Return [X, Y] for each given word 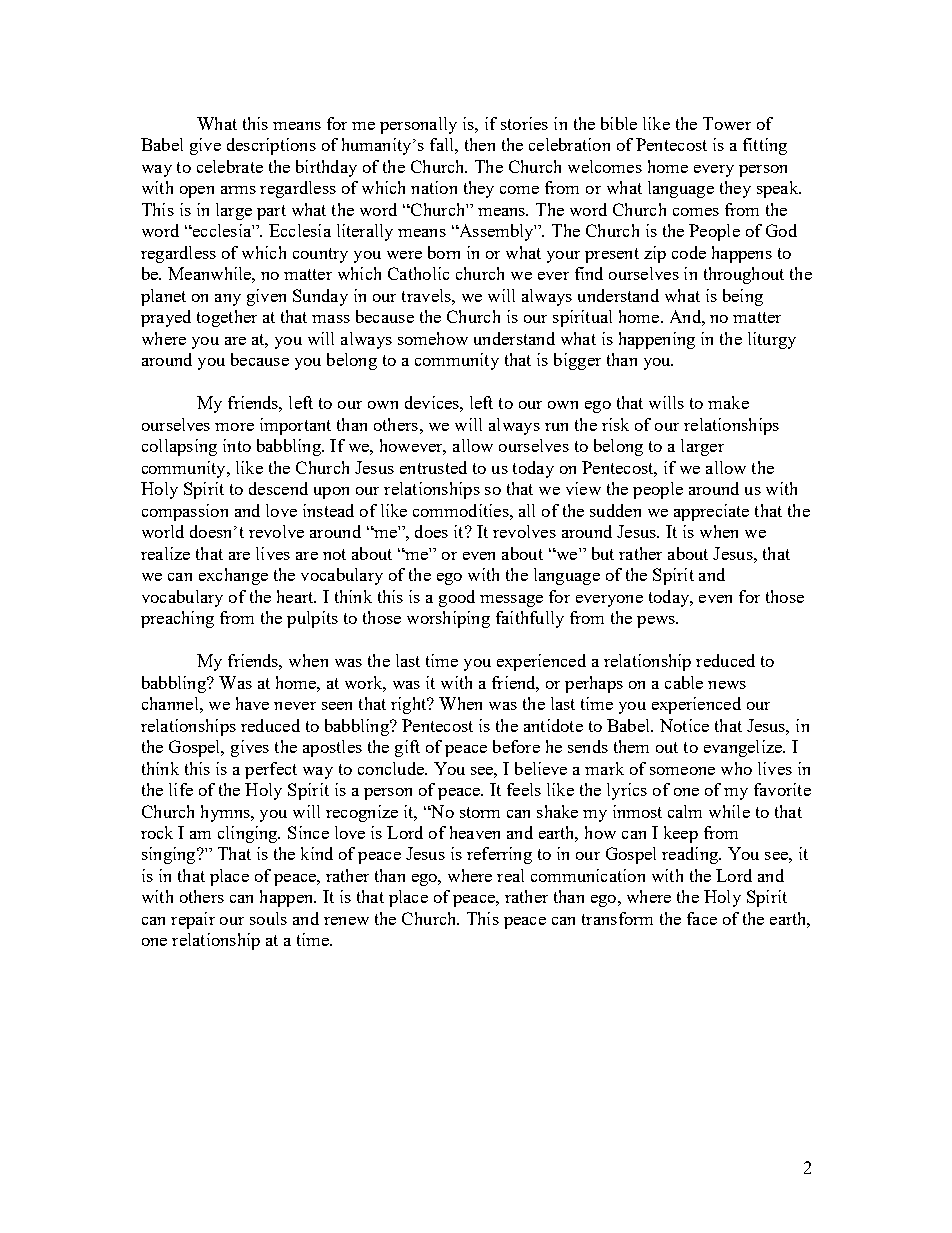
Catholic [418, 273]
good [457, 598]
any [228, 300]
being [743, 297]
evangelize [744, 748]
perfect [271, 770]
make [728, 402]
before [516, 746]
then [480, 144]
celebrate [230, 166]
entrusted [433, 467]
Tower [727, 123]
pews [657, 622]
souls [268, 918]
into [237, 445]
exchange [233, 576]
